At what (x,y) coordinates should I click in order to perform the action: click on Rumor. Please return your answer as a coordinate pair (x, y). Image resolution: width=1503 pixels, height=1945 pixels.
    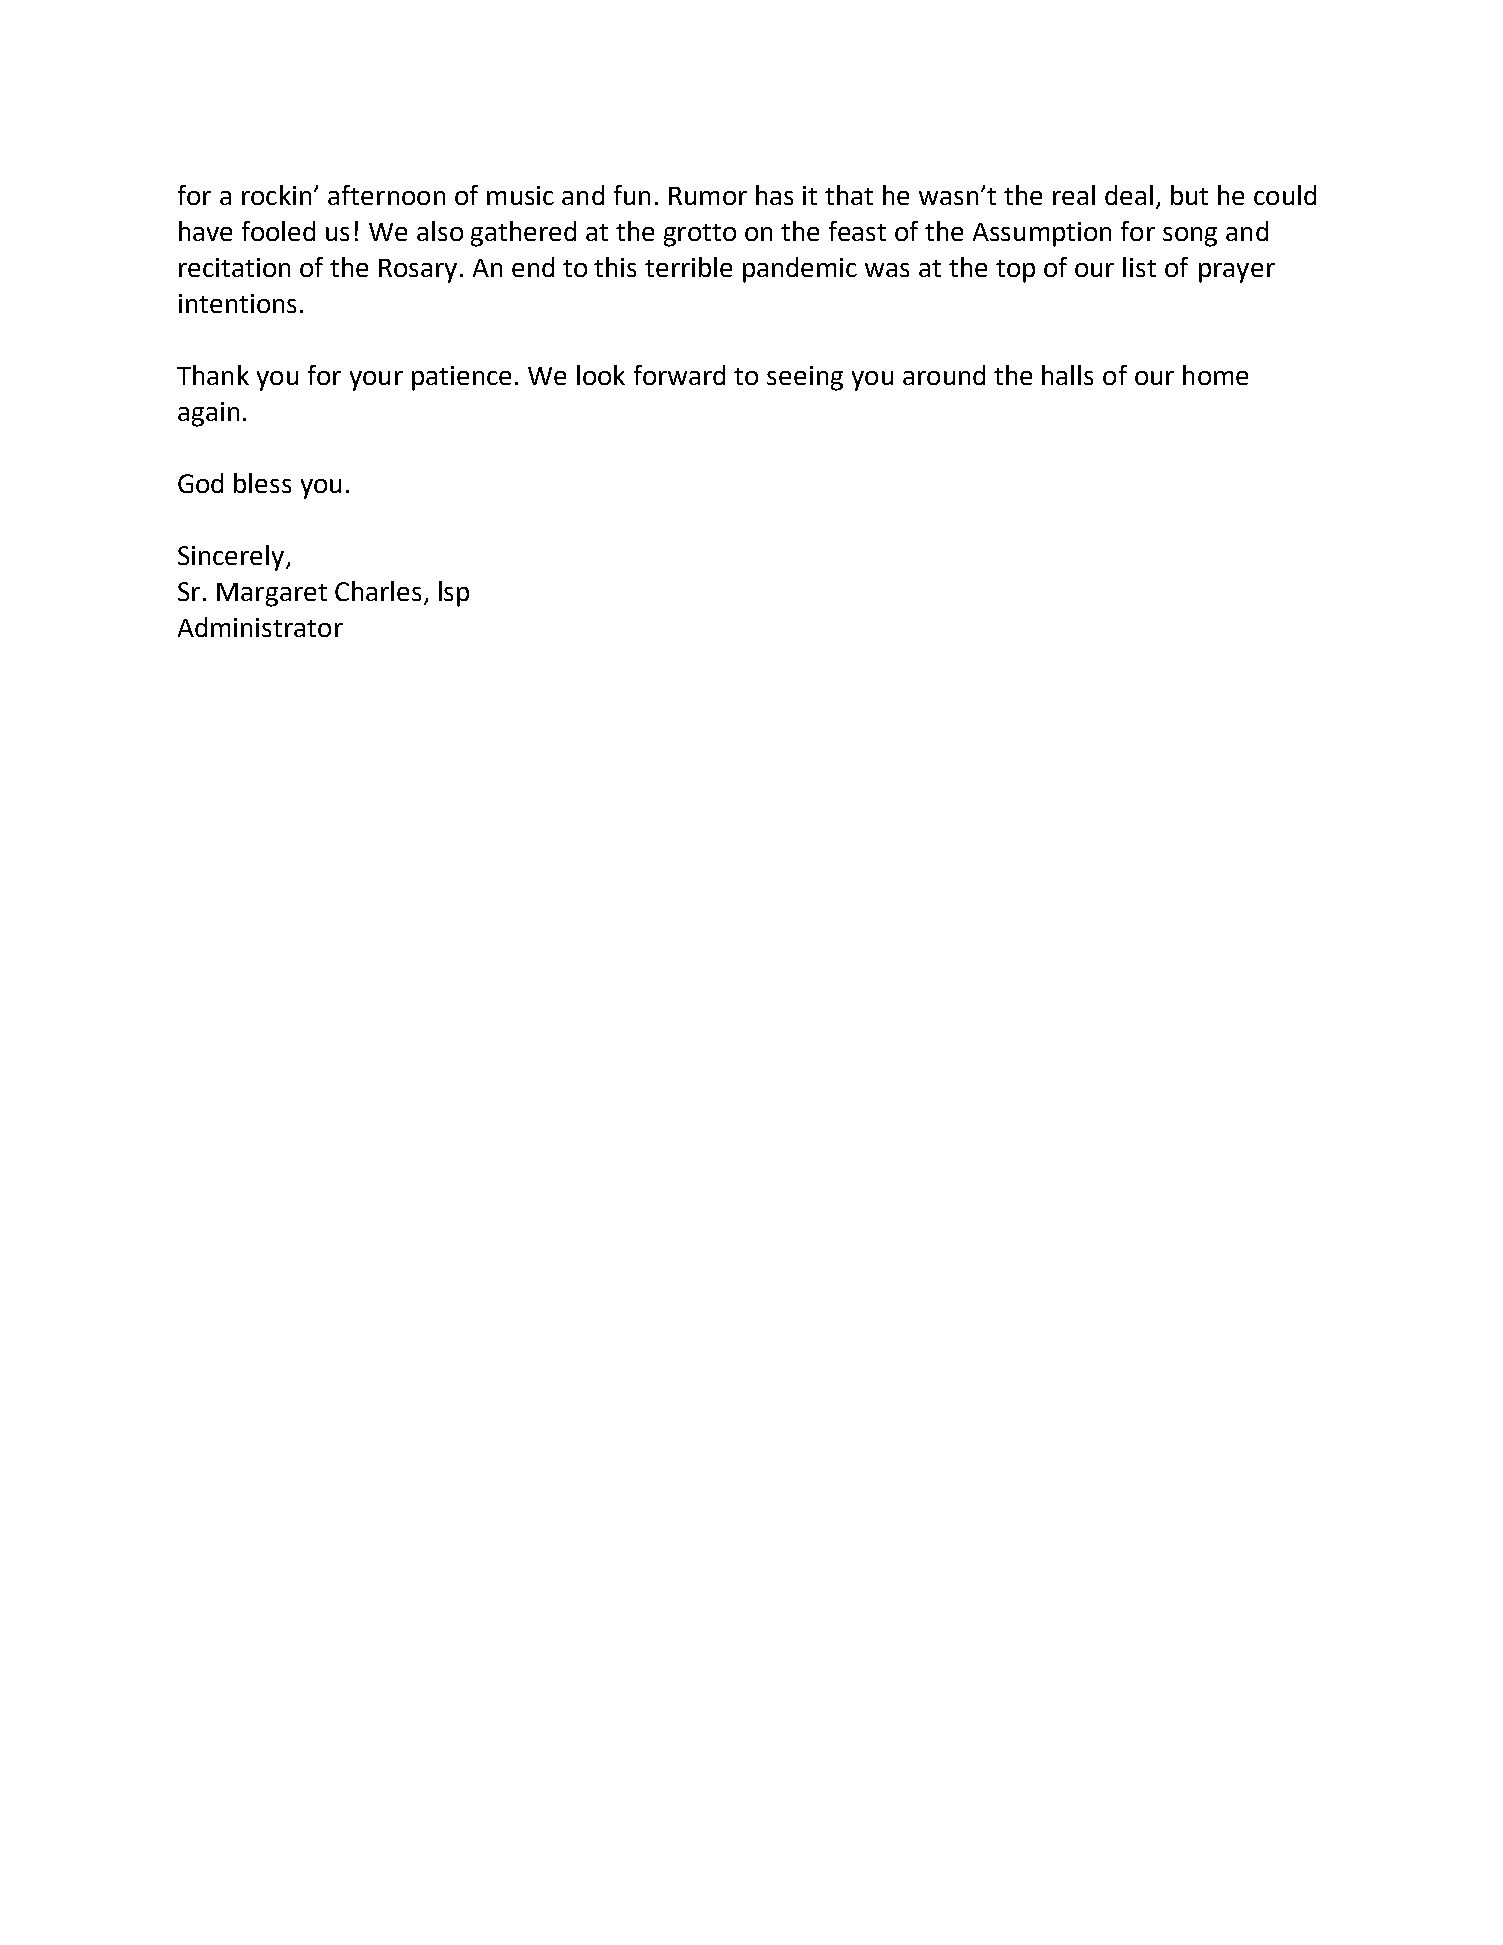
    Looking at the image, I should click on (708, 196).
